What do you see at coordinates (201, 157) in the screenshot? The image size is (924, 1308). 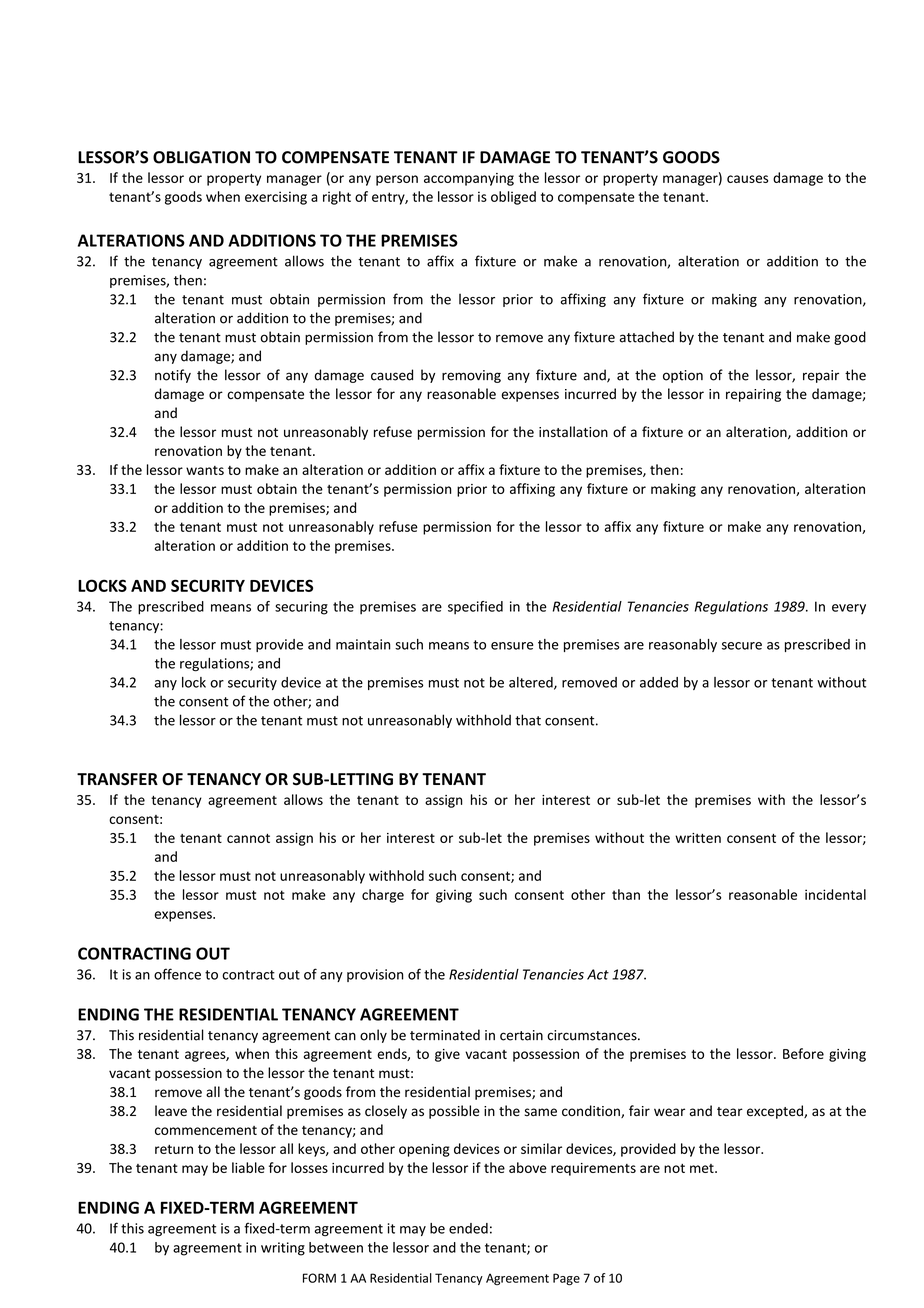 I see `OBLIGATION` at bounding box center [201, 157].
